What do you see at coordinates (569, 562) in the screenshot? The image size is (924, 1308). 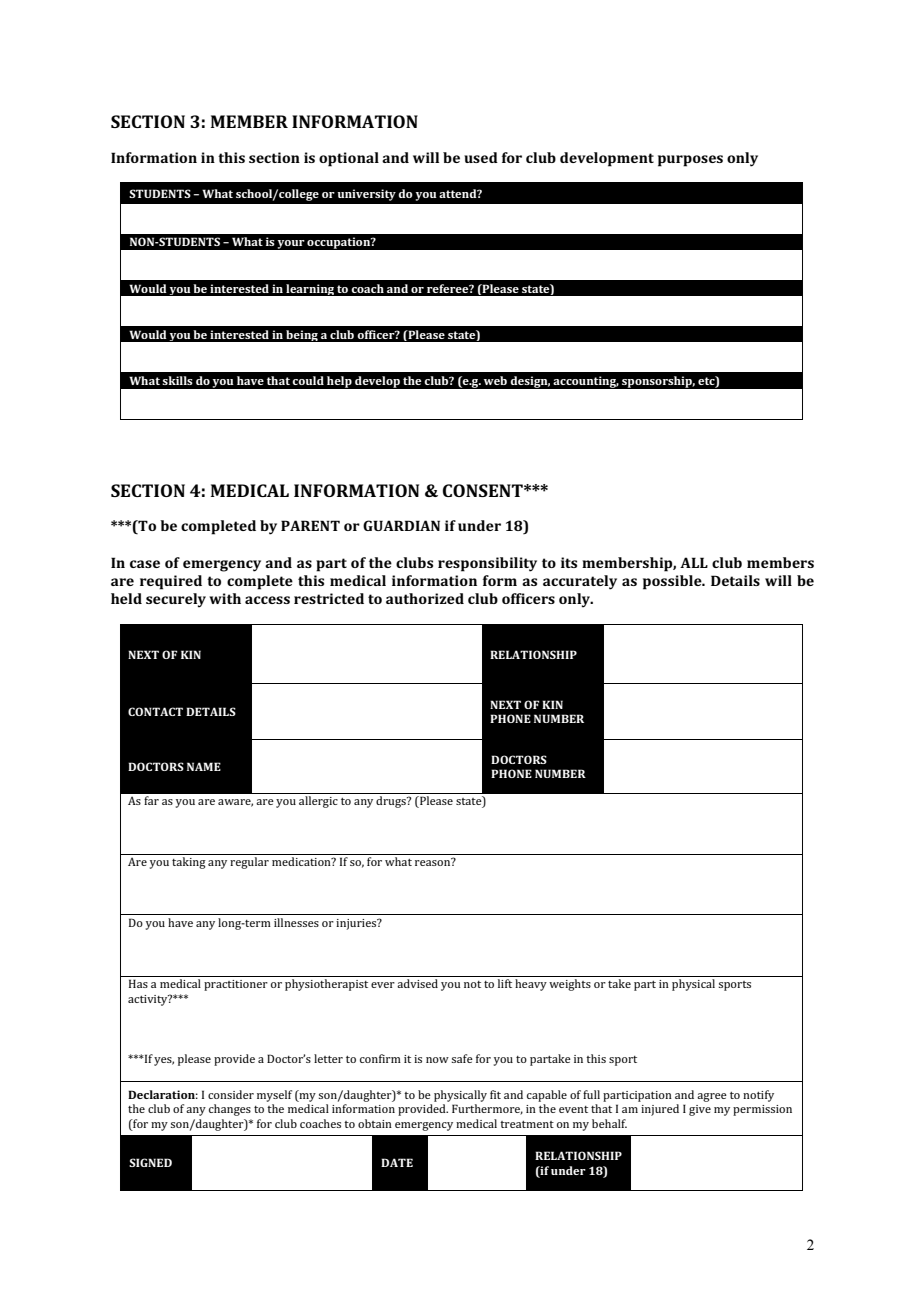 I see `its` at bounding box center [569, 562].
